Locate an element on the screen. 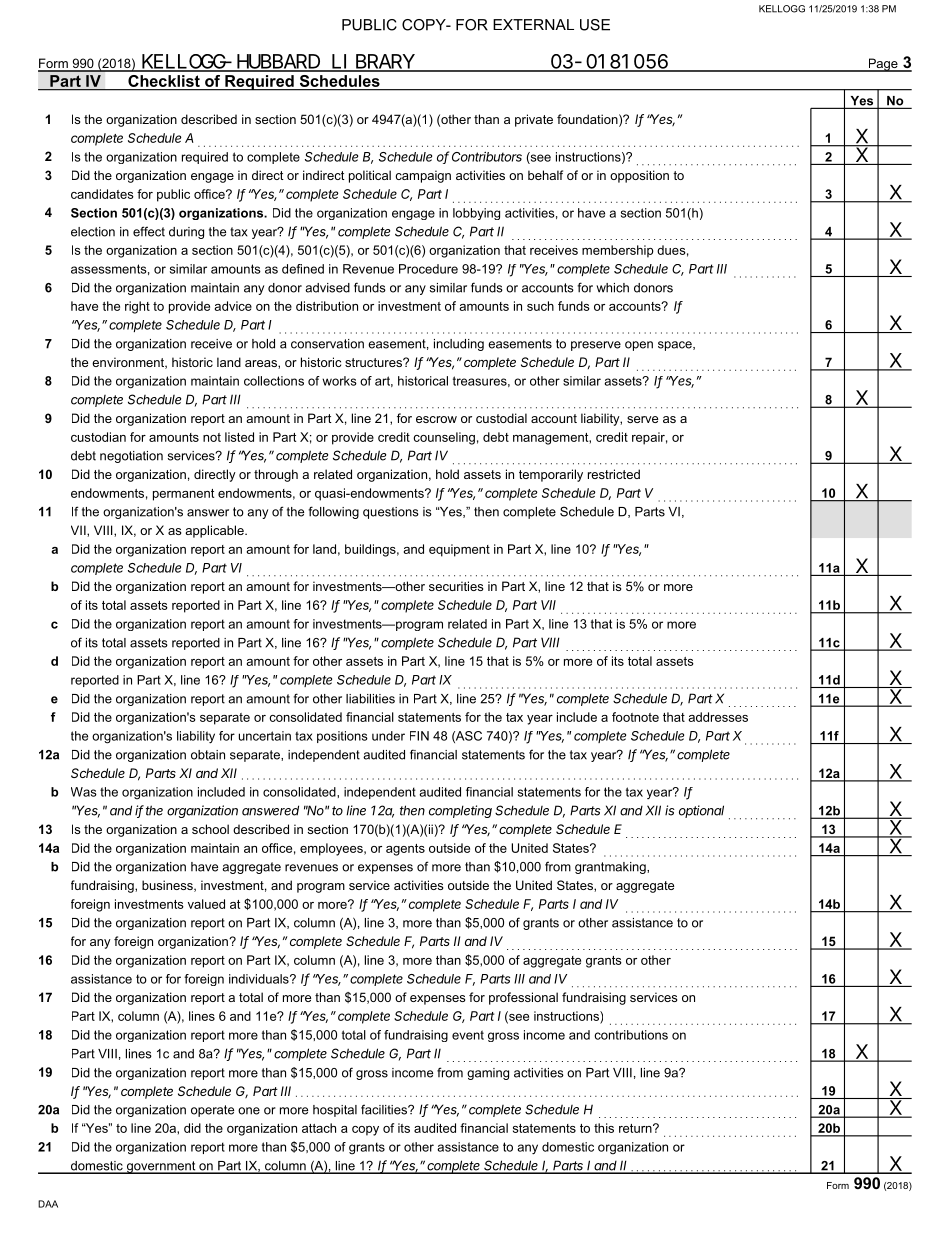  business is located at coordinates (168, 886).
